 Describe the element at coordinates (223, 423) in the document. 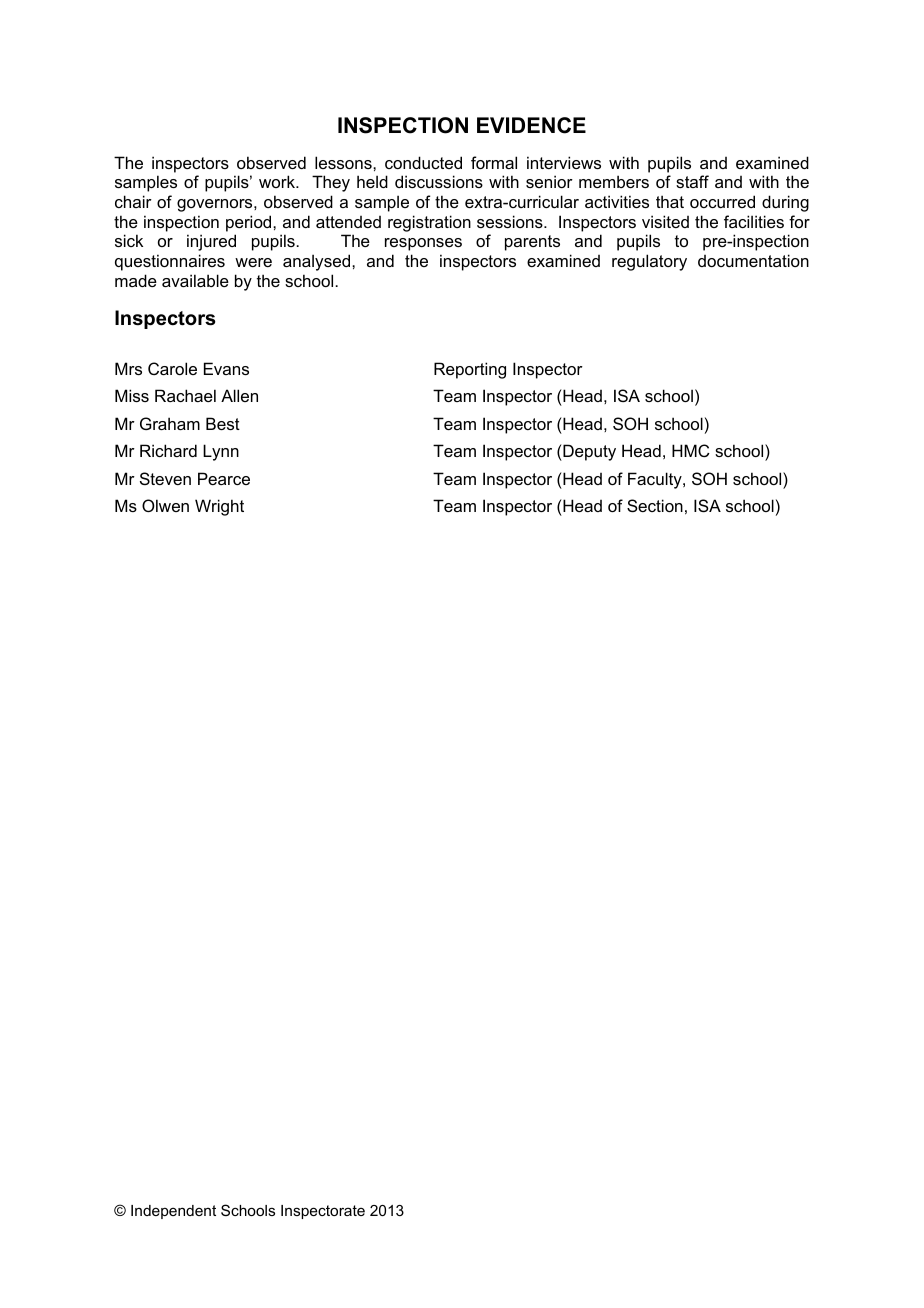

I see `Best` at that location.
